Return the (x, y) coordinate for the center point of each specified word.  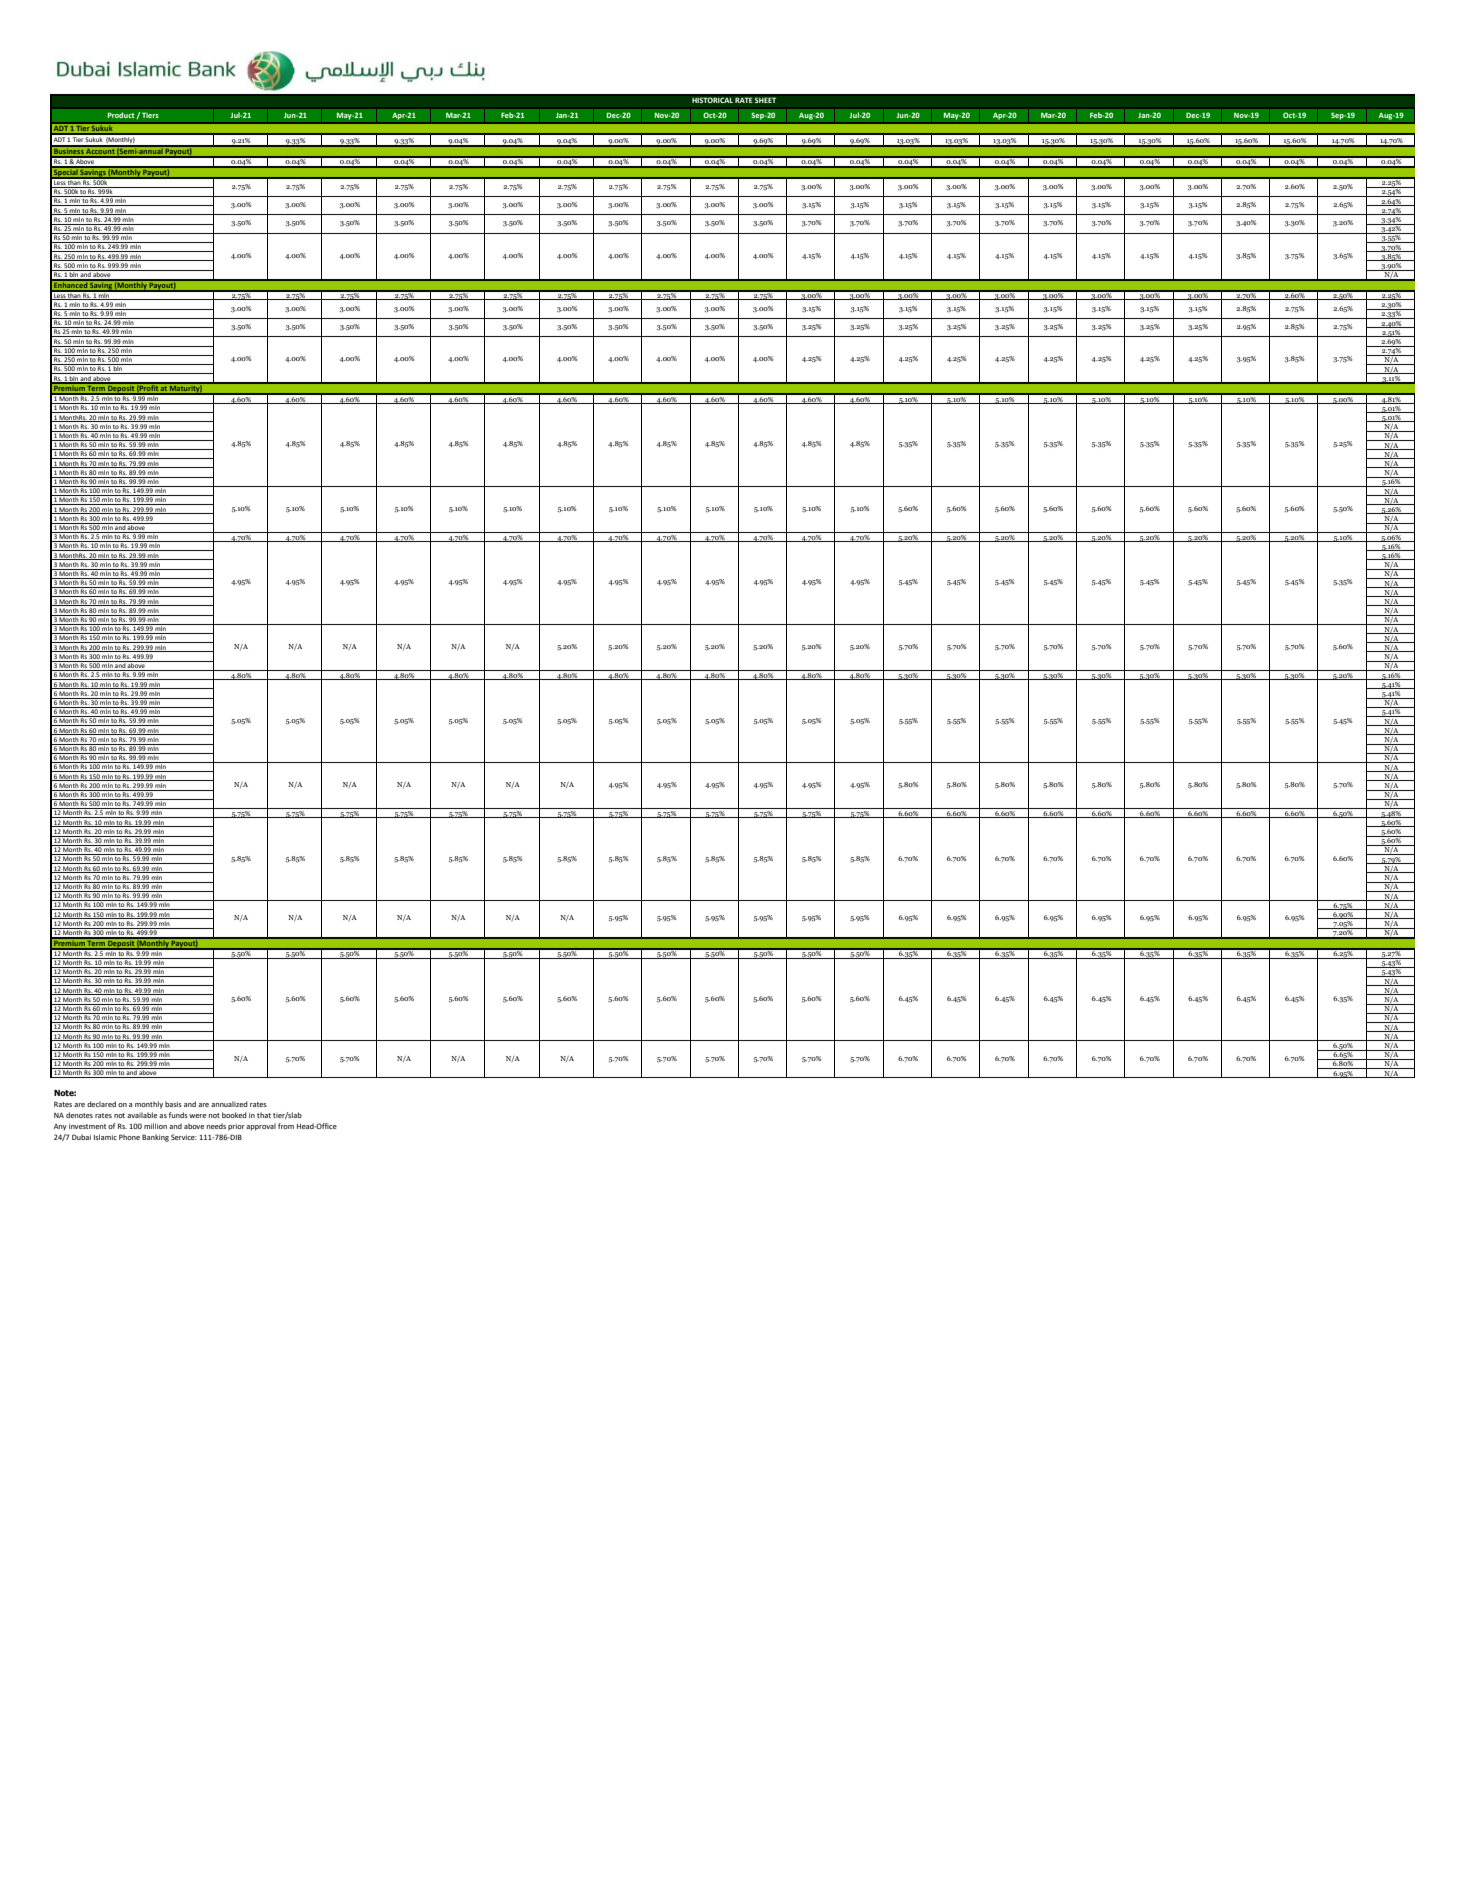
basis (173, 1104)
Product (122, 115)
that (264, 1115)
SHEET (765, 100)
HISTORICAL (712, 100)
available (142, 1115)
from (286, 1126)
